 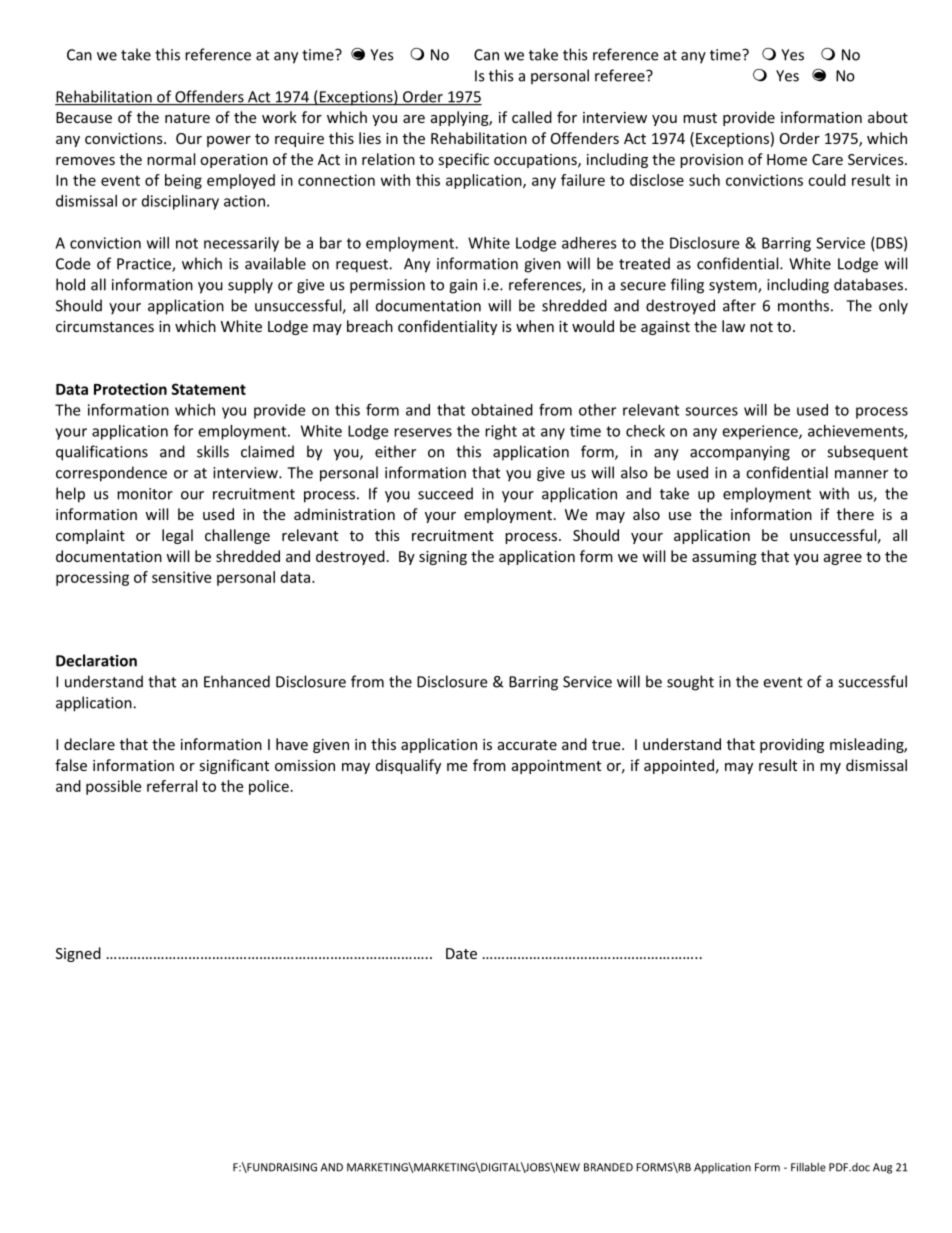 What do you see at coordinates (532, 117) in the document?
I see `called` at bounding box center [532, 117].
